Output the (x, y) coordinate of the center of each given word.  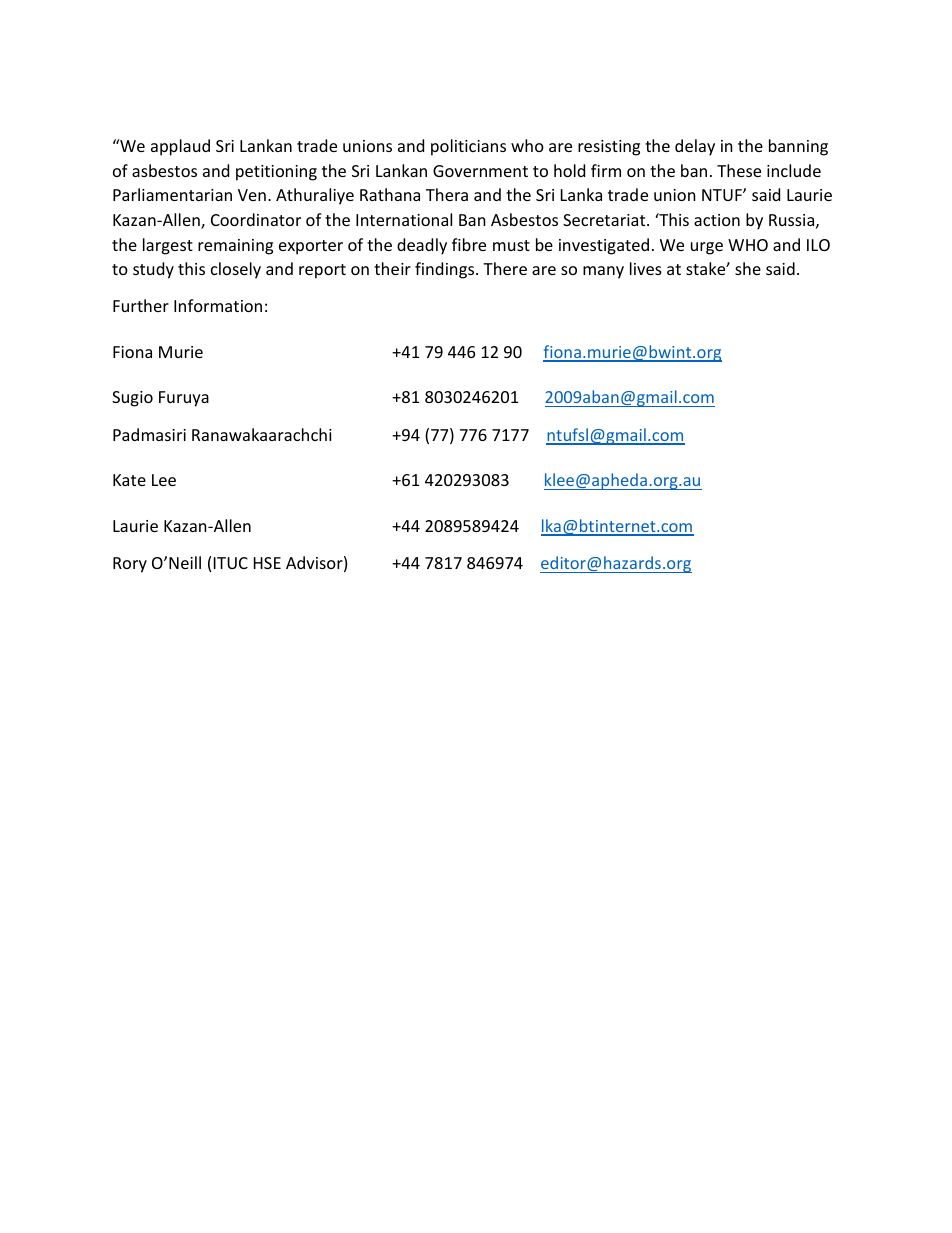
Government (480, 171)
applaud (180, 147)
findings (446, 270)
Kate (129, 480)
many (603, 272)
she (748, 268)
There (505, 268)
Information (218, 305)
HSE (267, 563)
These (739, 170)
